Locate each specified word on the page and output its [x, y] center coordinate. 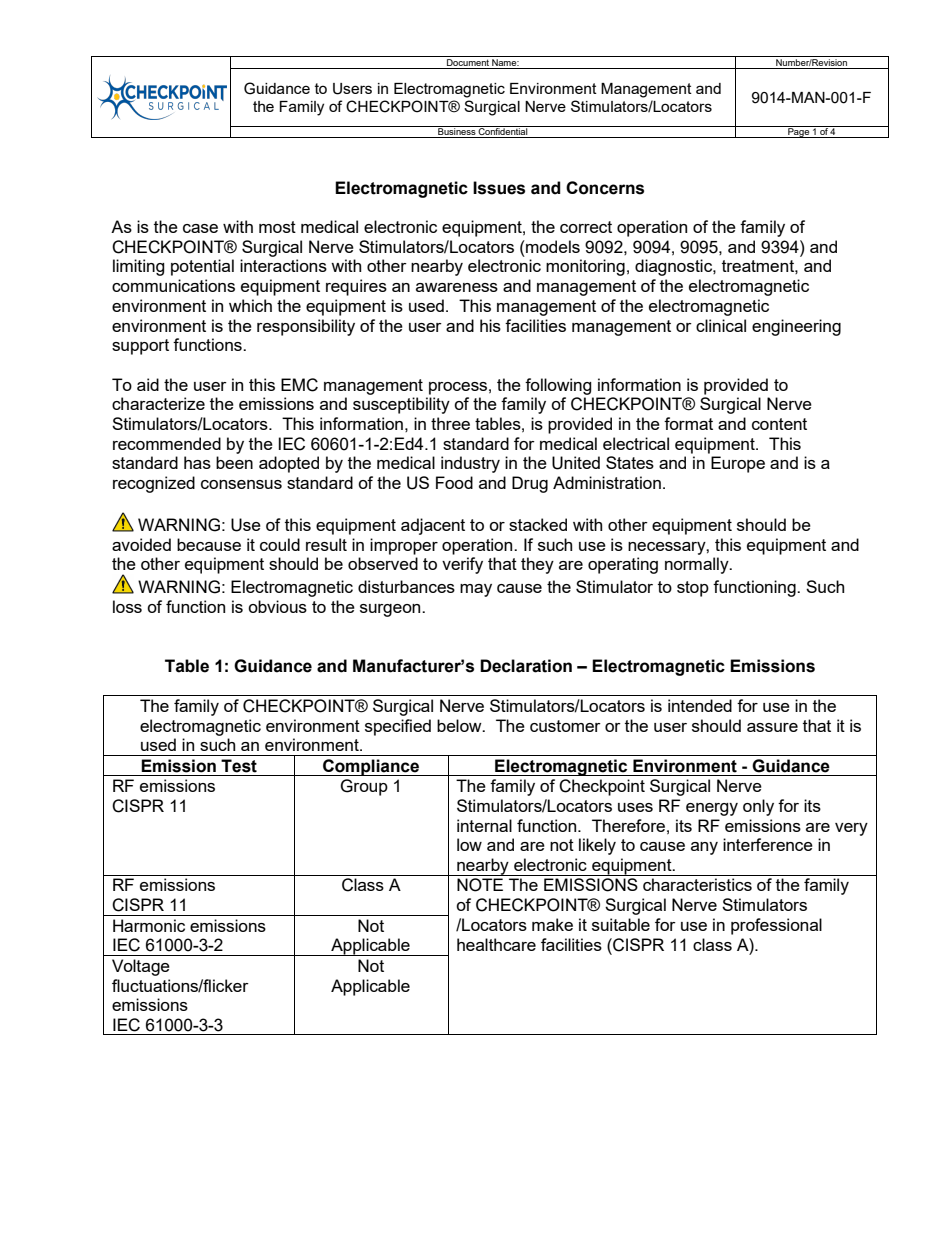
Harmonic [149, 925]
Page [799, 132]
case [200, 228]
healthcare [496, 944]
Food [454, 482]
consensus [241, 484]
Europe [738, 464]
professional [776, 926]
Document [468, 61]
